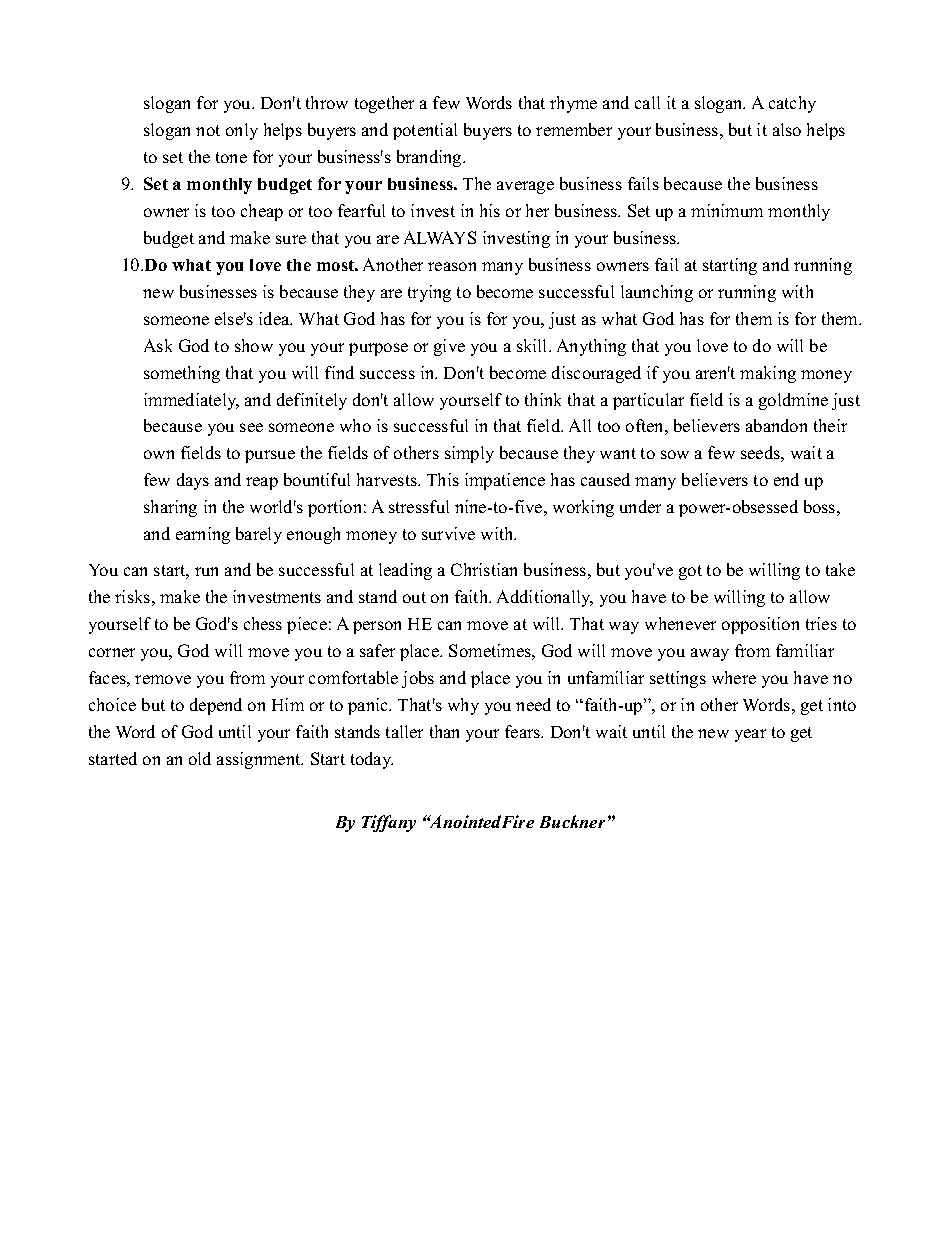 This page has height=1233, width=952. I want to click on also, so click(787, 129).
